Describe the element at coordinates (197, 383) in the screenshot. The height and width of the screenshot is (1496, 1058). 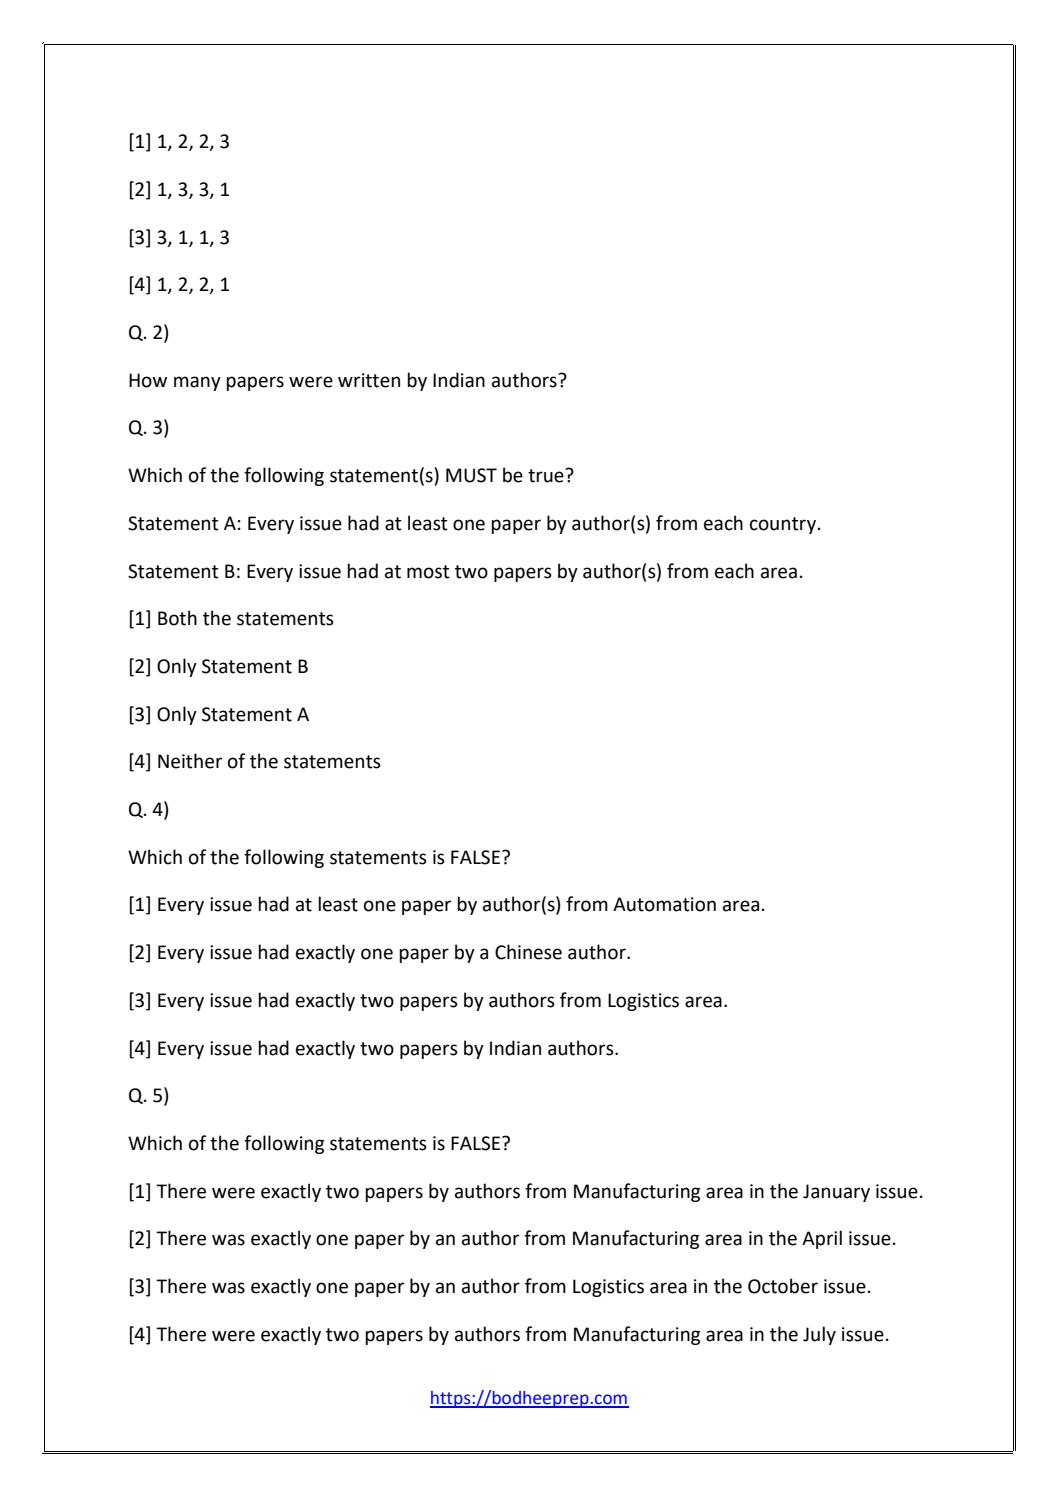
I see `many` at that location.
